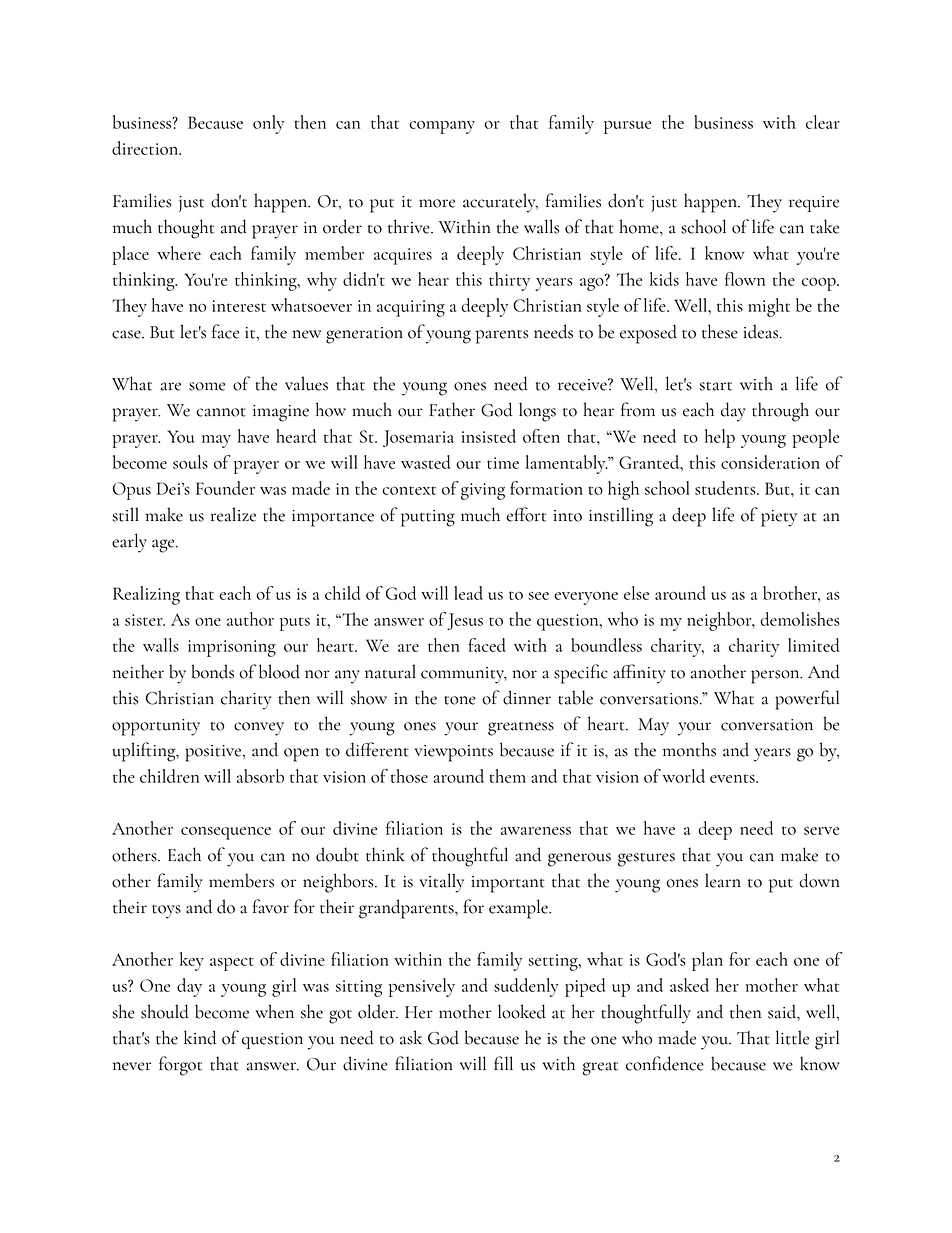  I want to click on kind, so click(200, 1037).
